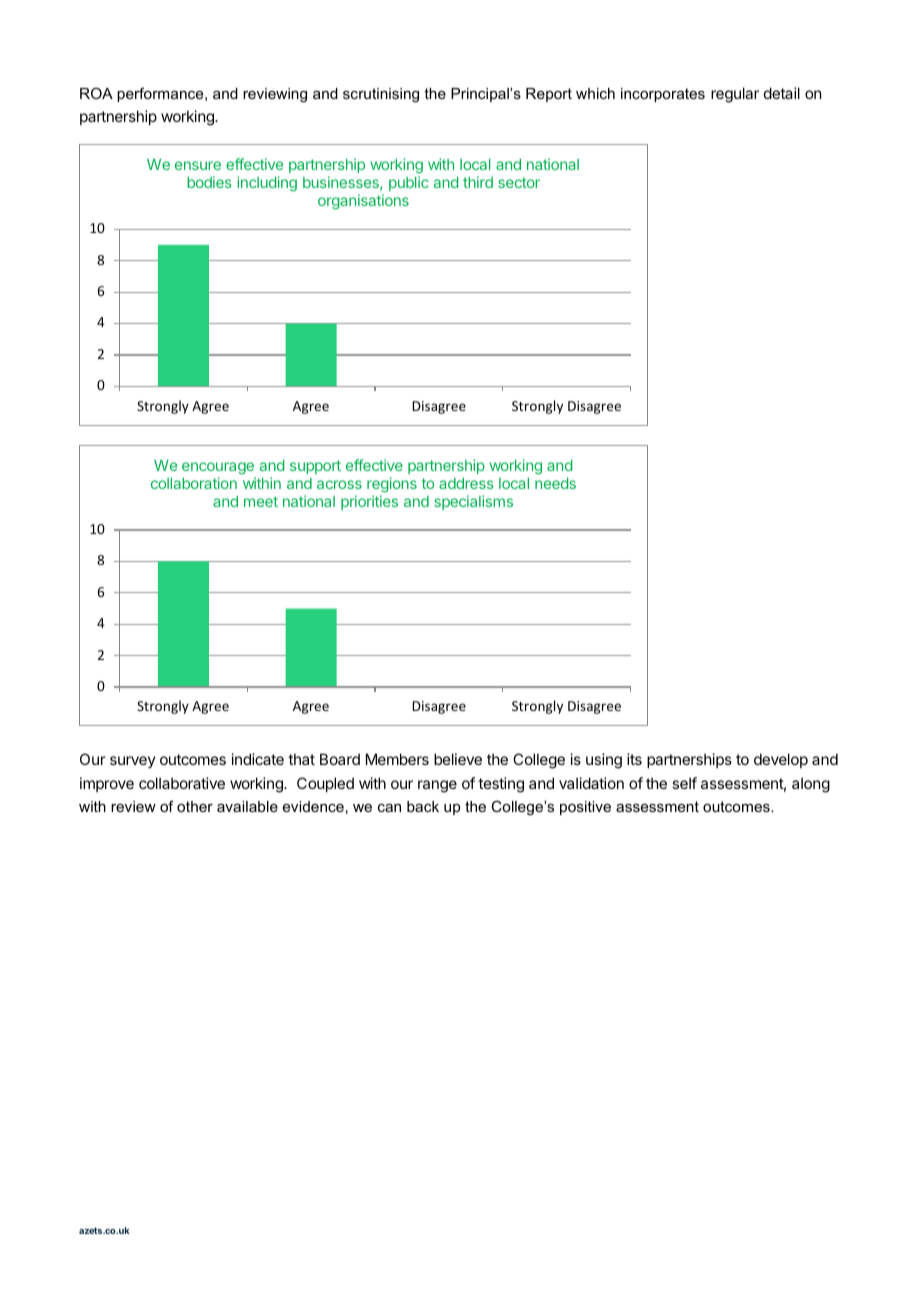 Image resolution: width=924 pixels, height=1308 pixels. Describe the element at coordinates (735, 95) in the document. I see `regular` at that location.
